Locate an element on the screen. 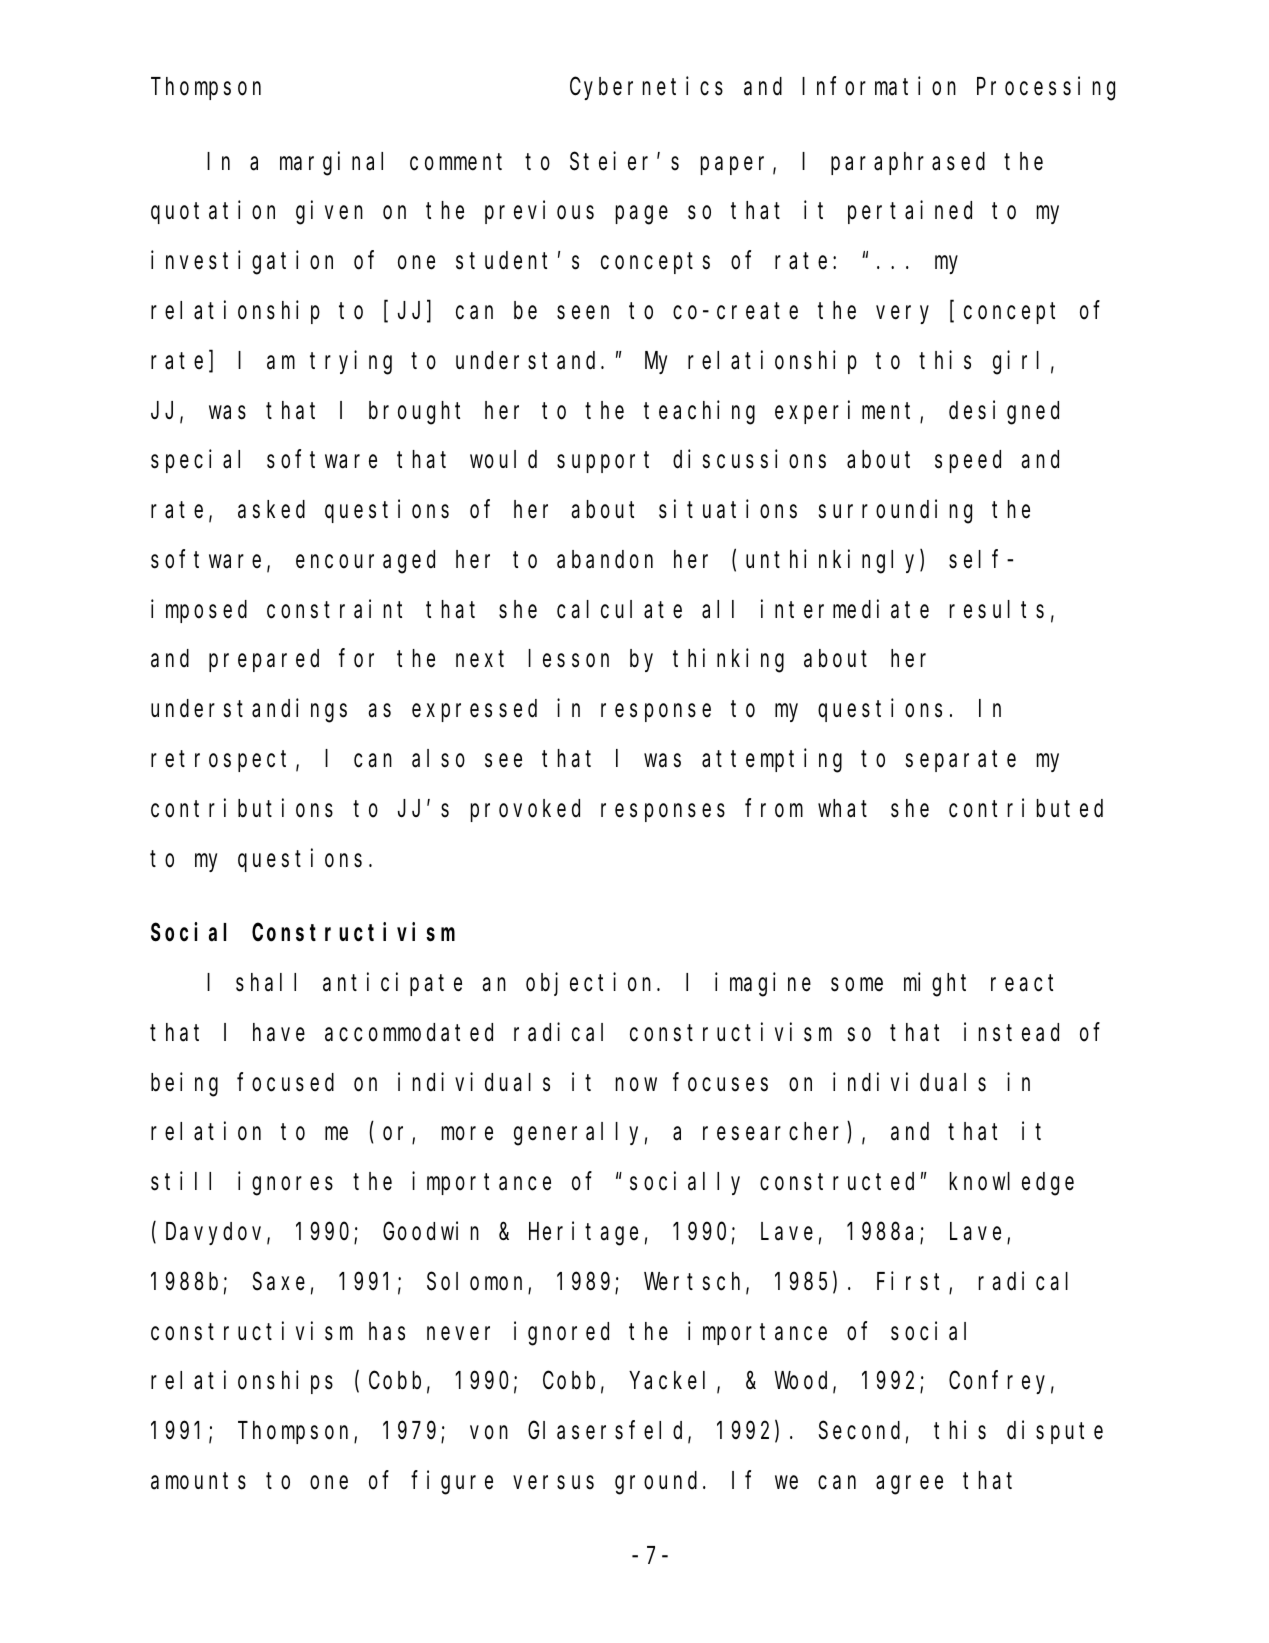 The image size is (1269, 1643). agree is located at coordinates (909, 1485).
